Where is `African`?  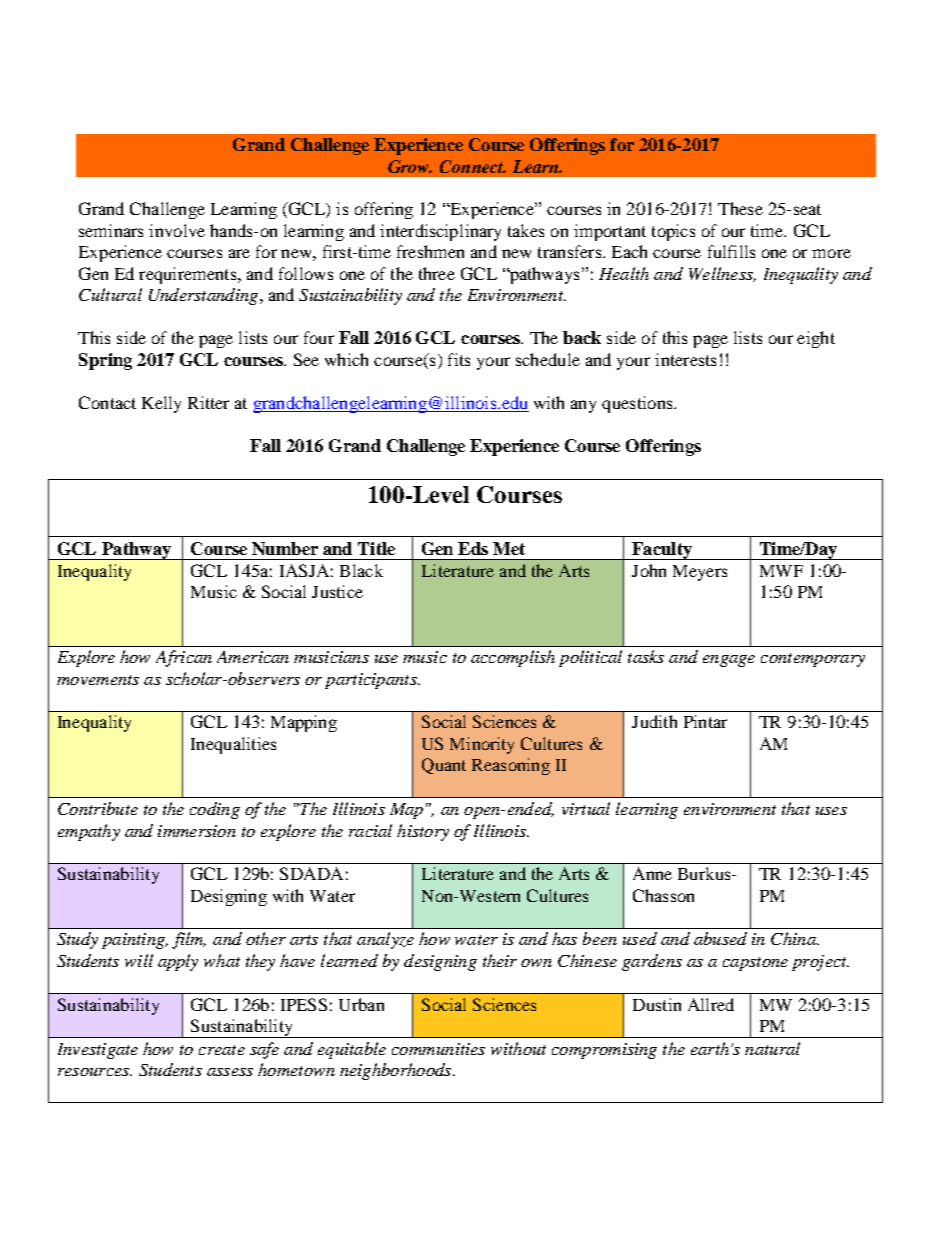
African is located at coordinates (184, 658).
